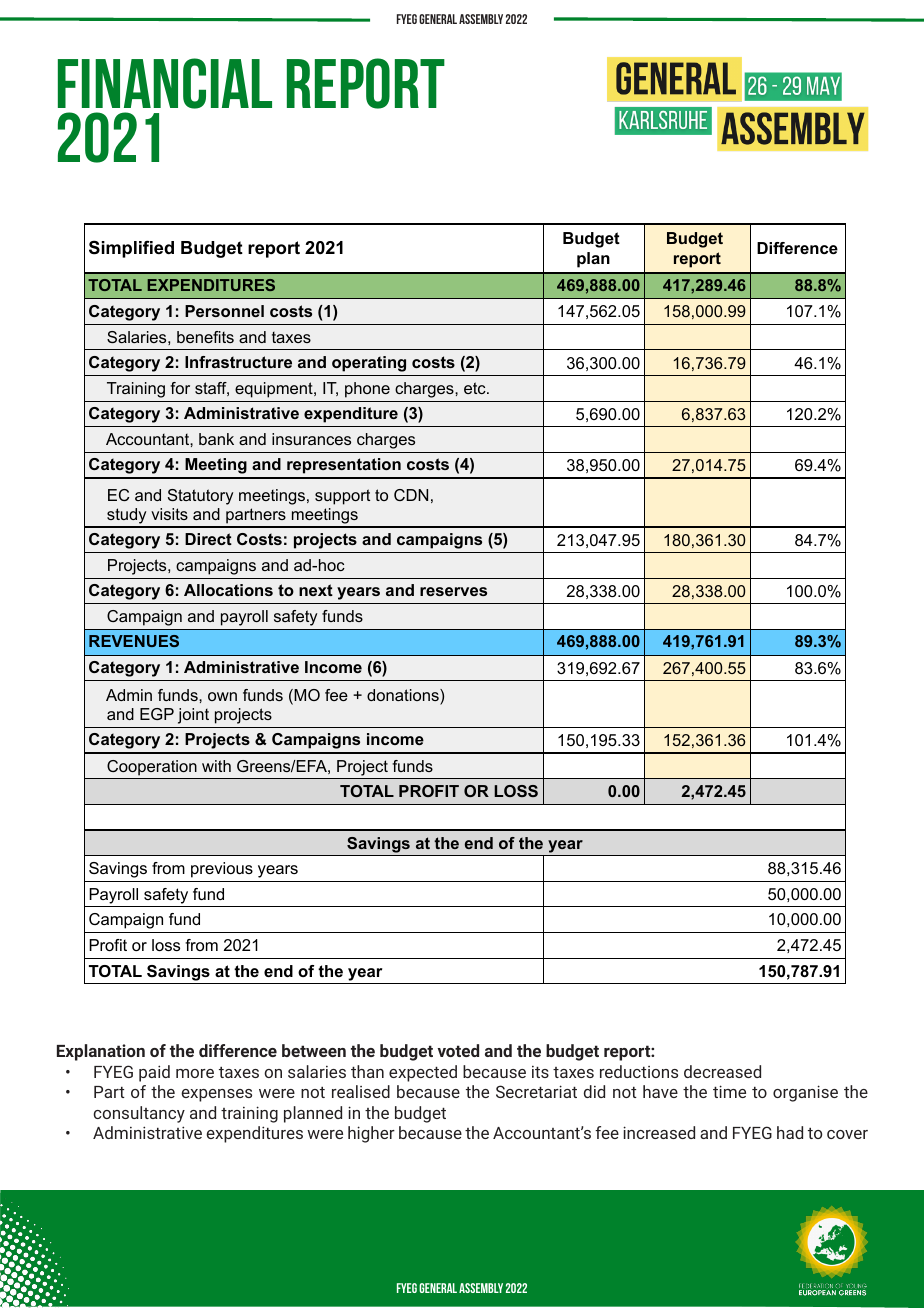  What do you see at coordinates (411, 495) in the page?
I see `CDN` at bounding box center [411, 495].
